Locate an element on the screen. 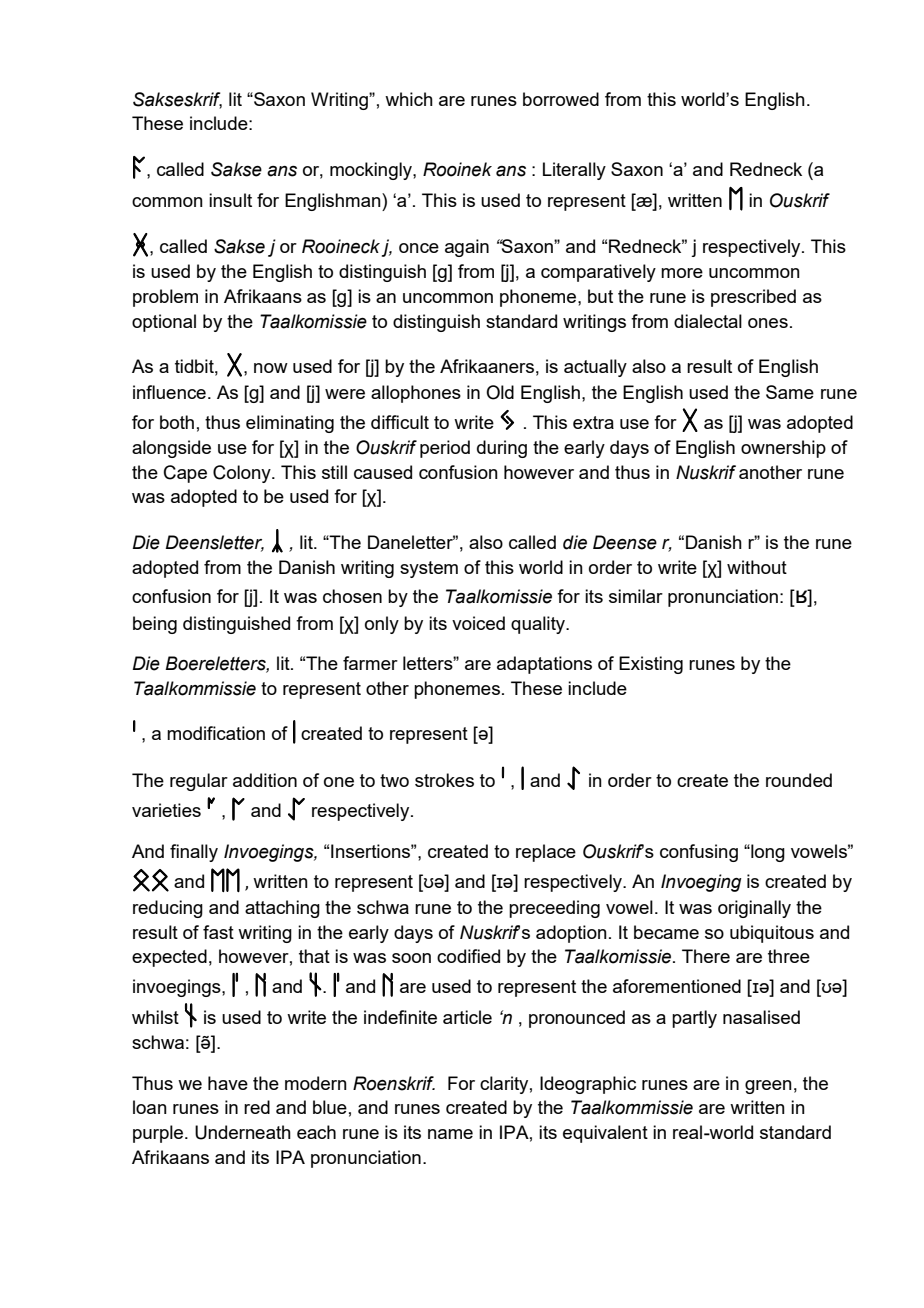 This screenshot has height=1308, width=924. insult is located at coordinates (230, 200).
